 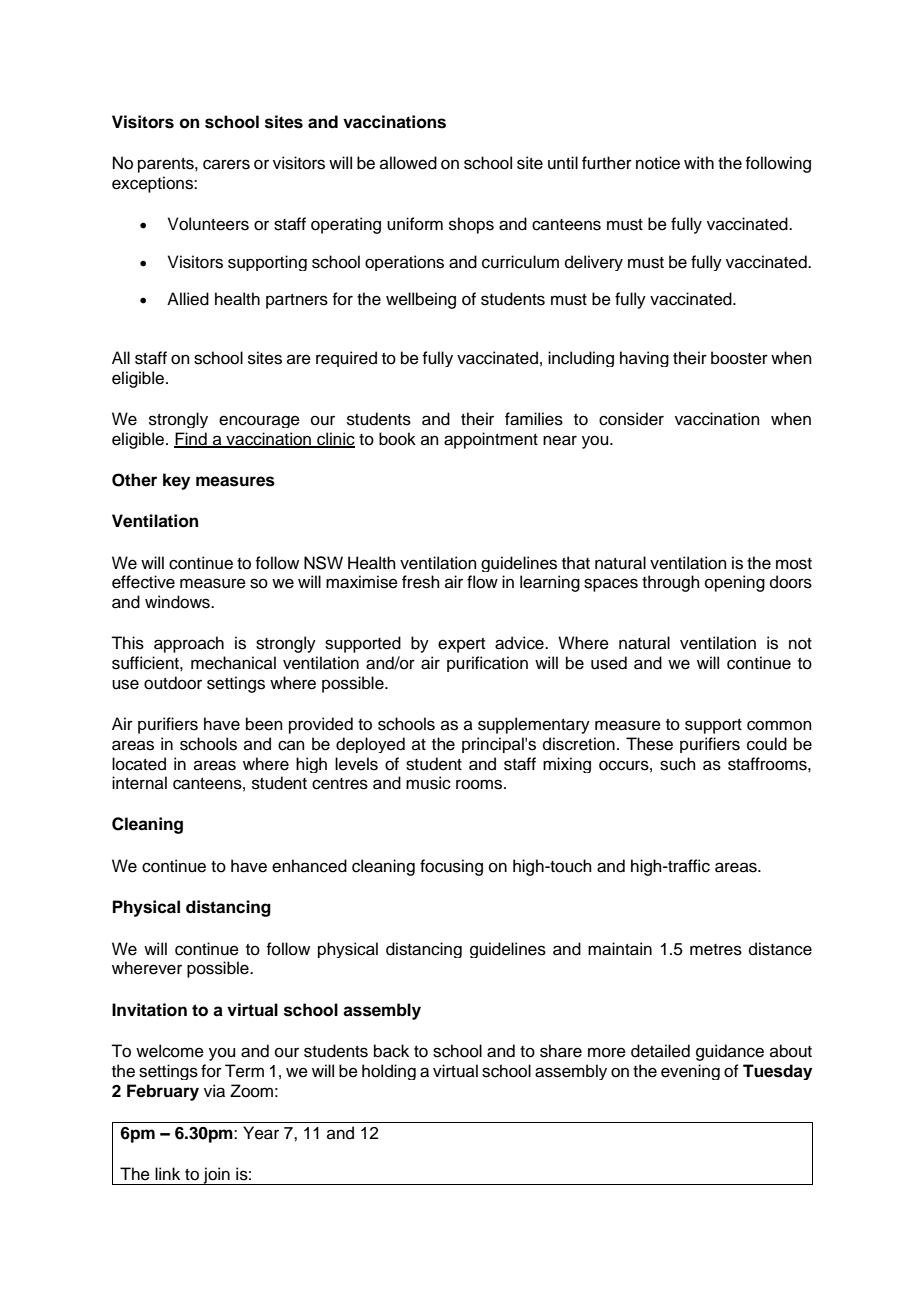 I want to click on evening, so click(x=690, y=1072).
